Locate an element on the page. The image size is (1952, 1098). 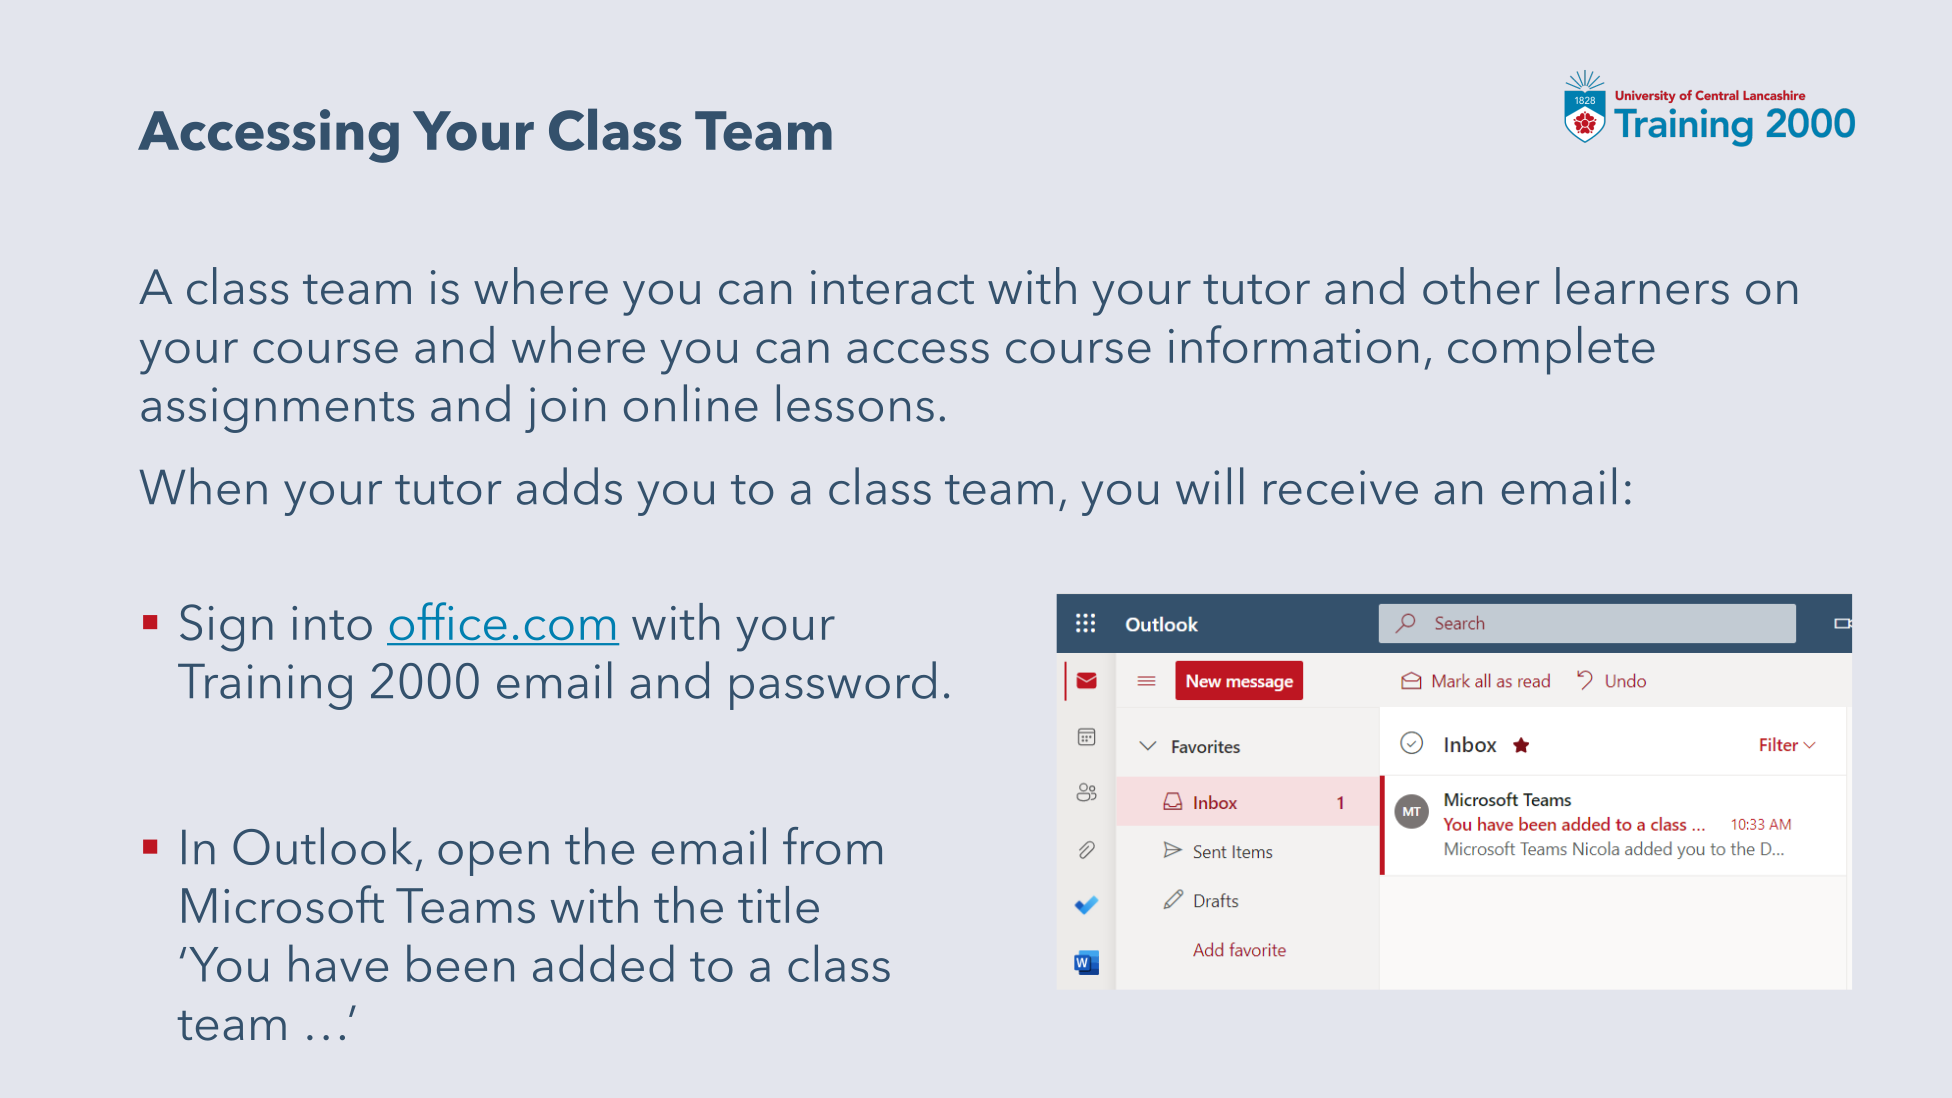
interact is located at coordinates (892, 287).
